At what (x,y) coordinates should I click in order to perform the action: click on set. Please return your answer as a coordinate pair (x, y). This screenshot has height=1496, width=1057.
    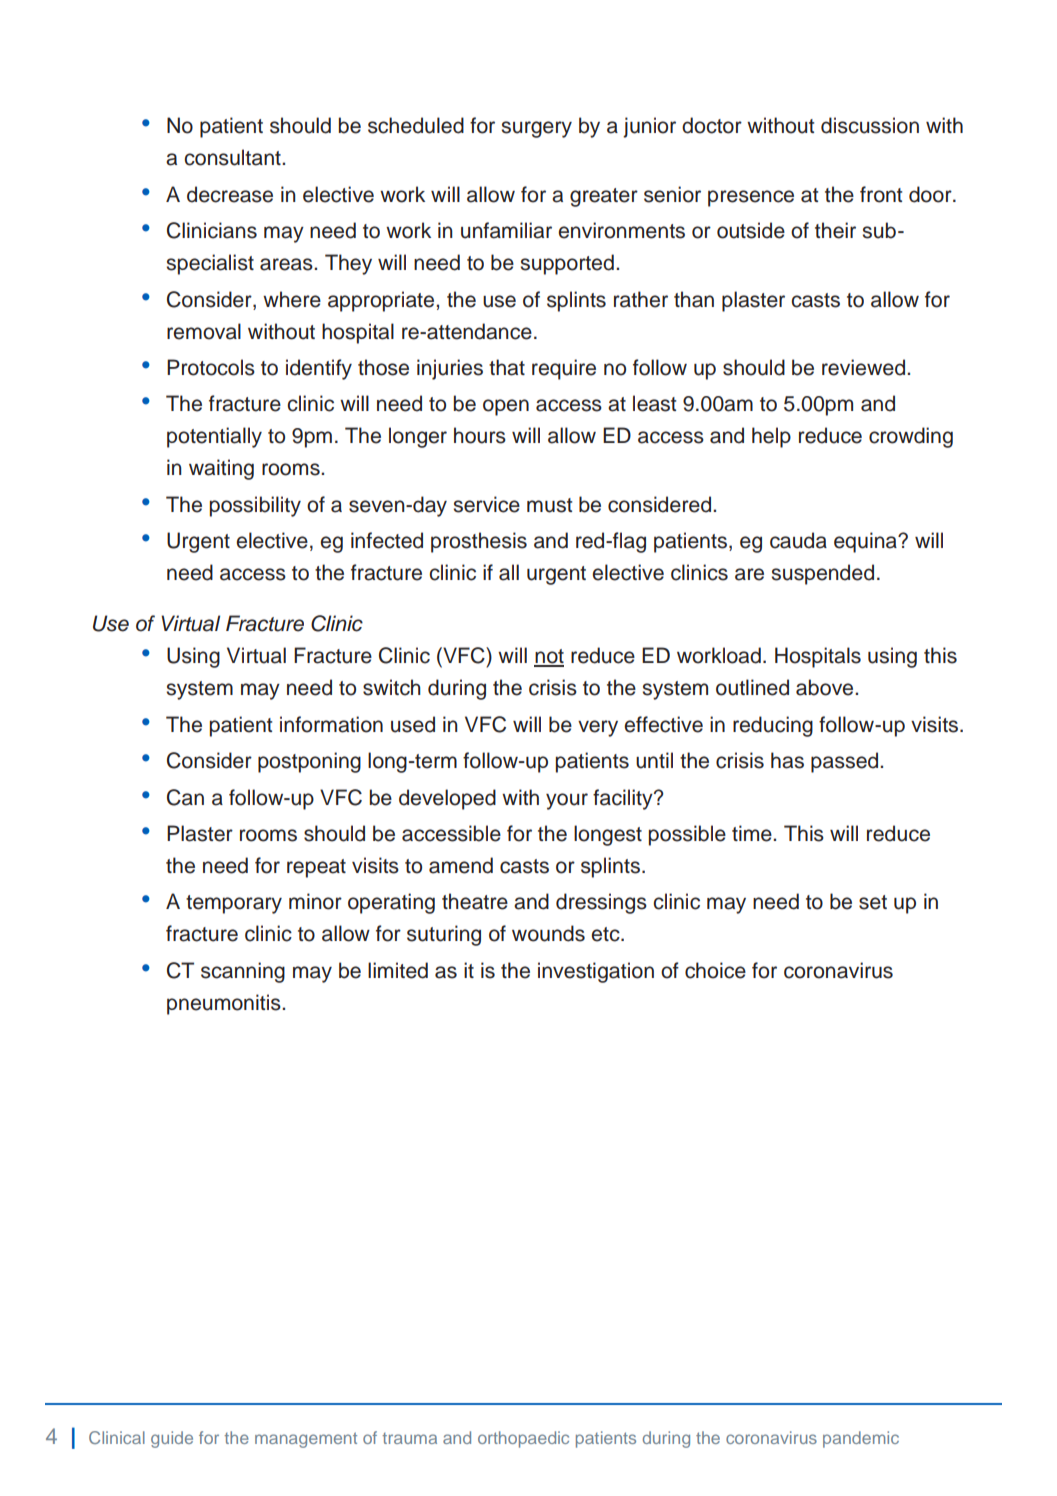
    Looking at the image, I should click on (873, 902).
